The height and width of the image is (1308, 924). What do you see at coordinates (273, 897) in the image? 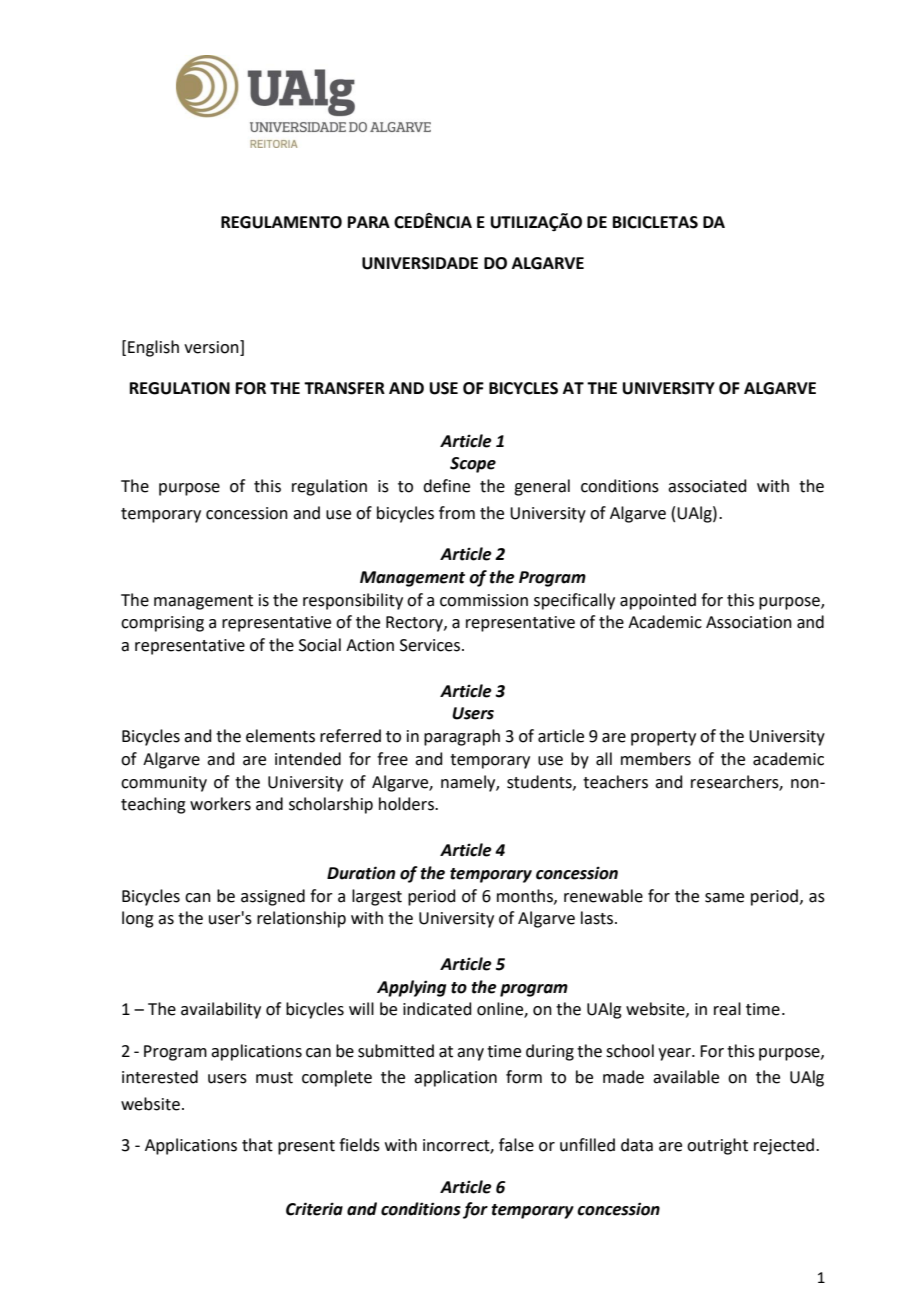
I see `assigned` at bounding box center [273, 897].
